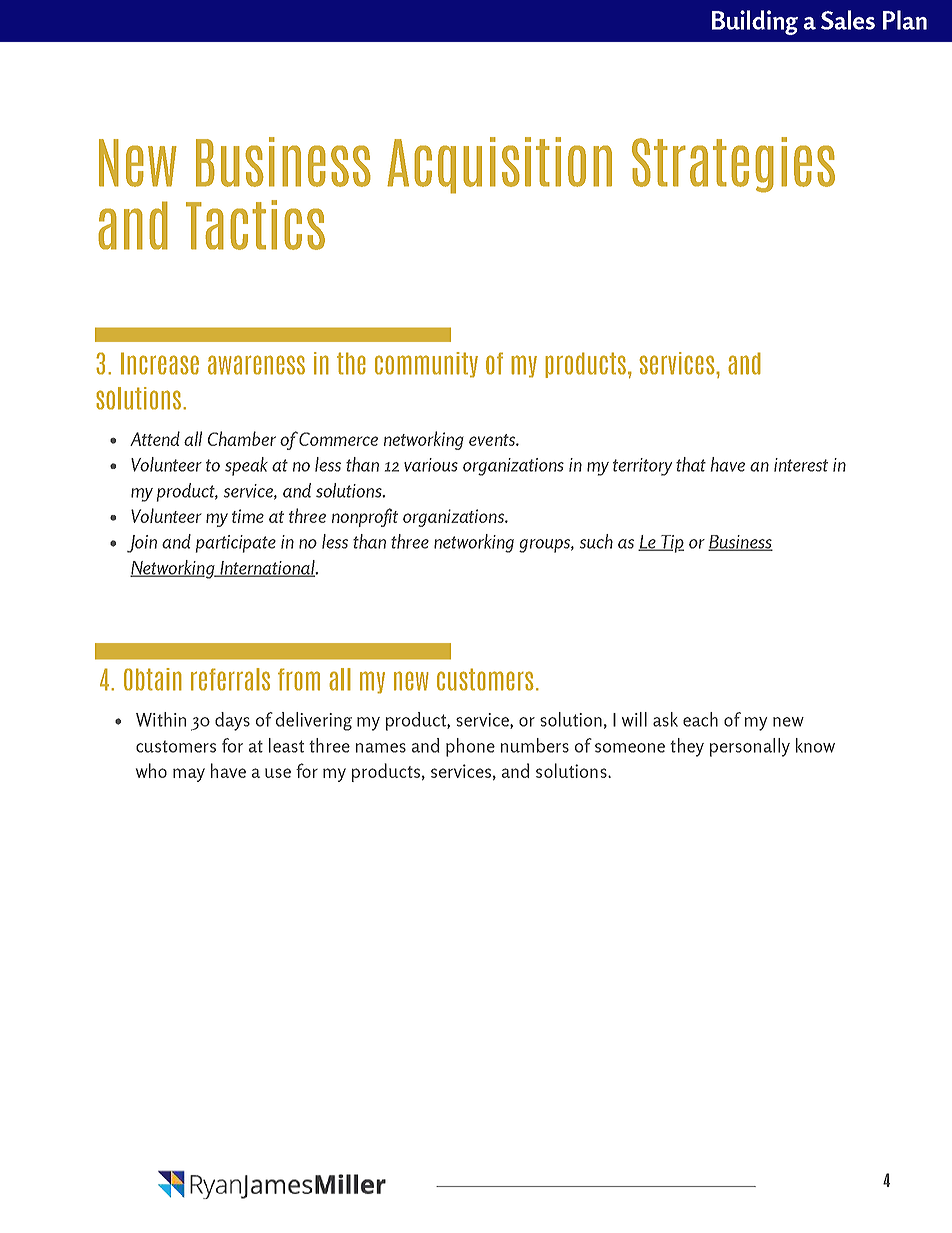 This page has width=952, height=1233. Describe the element at coordinates (256, 365) in the page. I see `awareness` at that location.
